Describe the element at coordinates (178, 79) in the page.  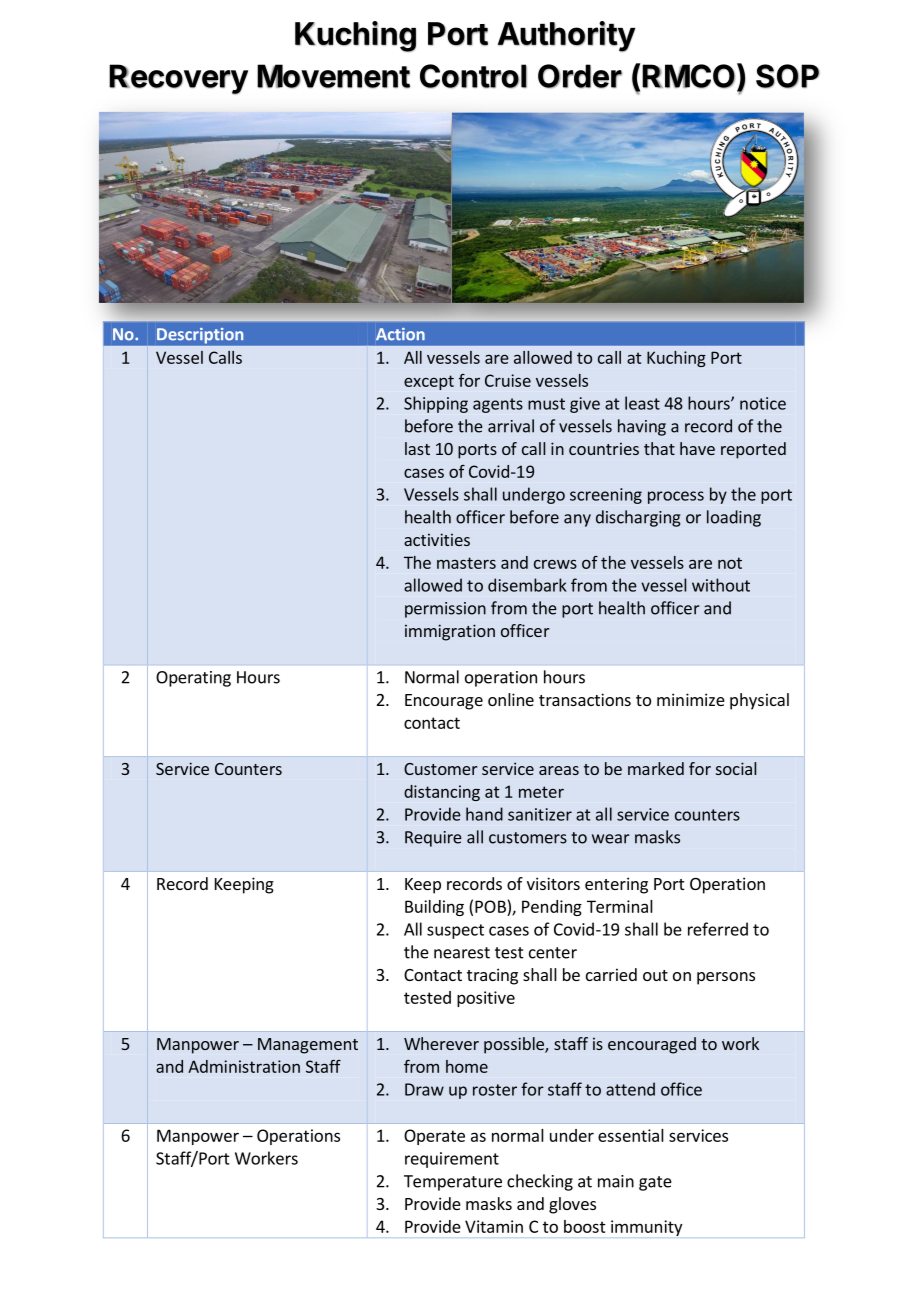
I see `Recovery` at that location.
